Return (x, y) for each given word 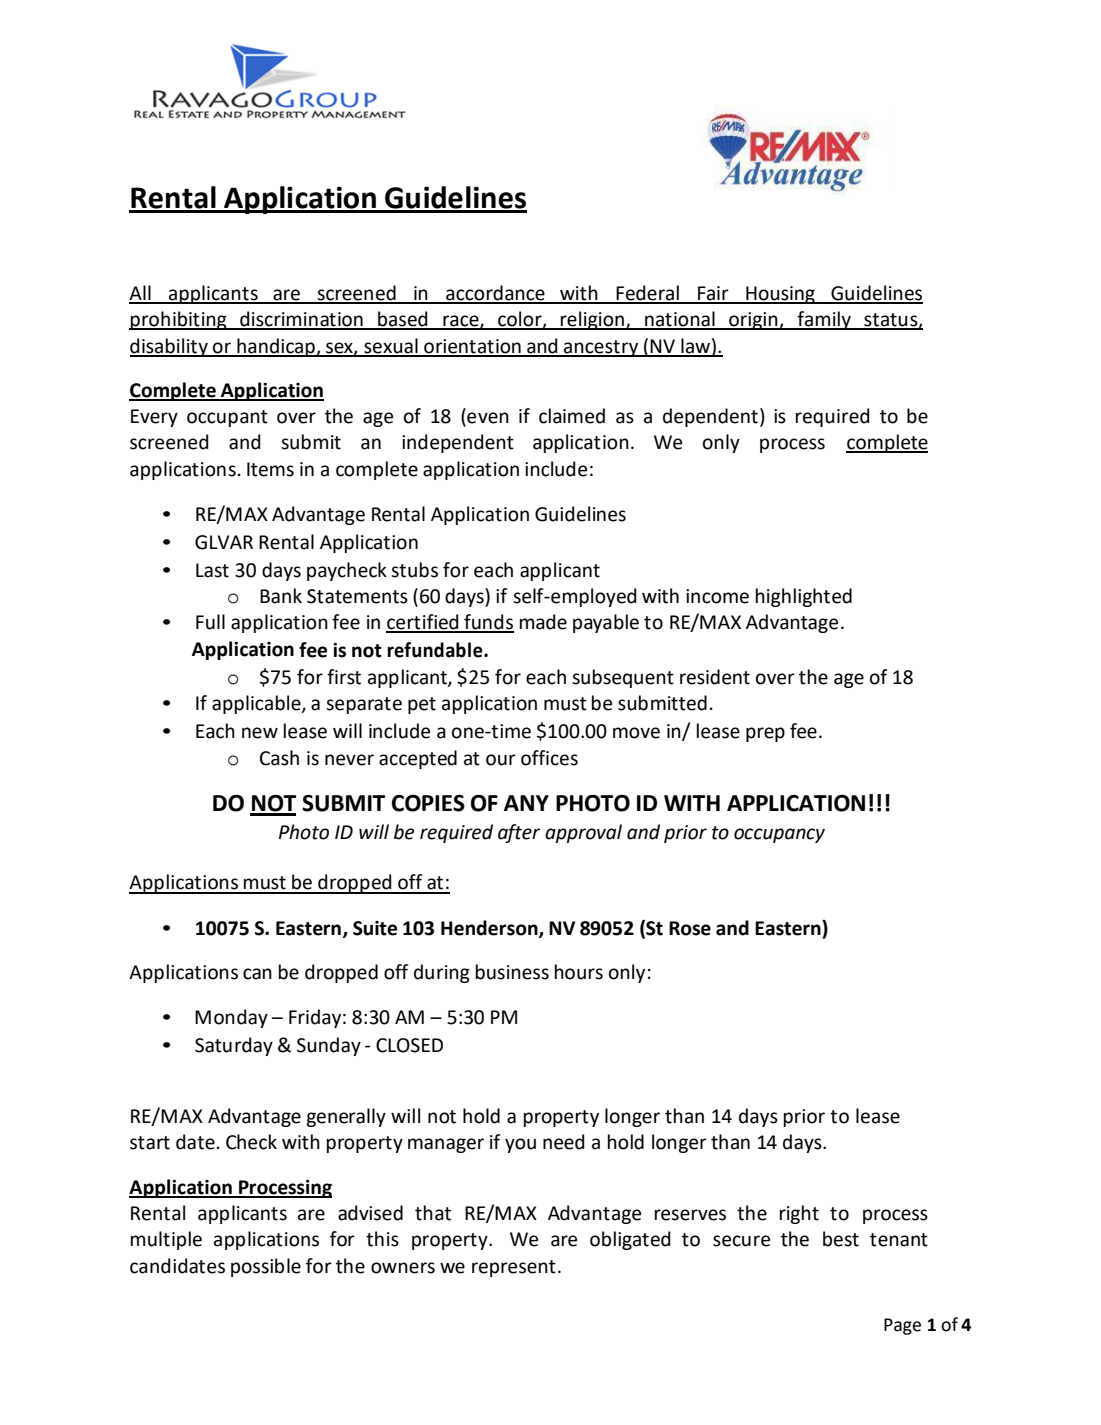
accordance (495, 294)
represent (514, 1268)
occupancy (779, 835)
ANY (526, 803)
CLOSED (409, 1045)
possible (266, 1267)
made (543, 622)
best (841, 1239)
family (824, 320)
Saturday (234, 1046)
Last (212, 570)
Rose (690, 928)
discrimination (301, 320)
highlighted (804, 597)
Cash (279, 758)
